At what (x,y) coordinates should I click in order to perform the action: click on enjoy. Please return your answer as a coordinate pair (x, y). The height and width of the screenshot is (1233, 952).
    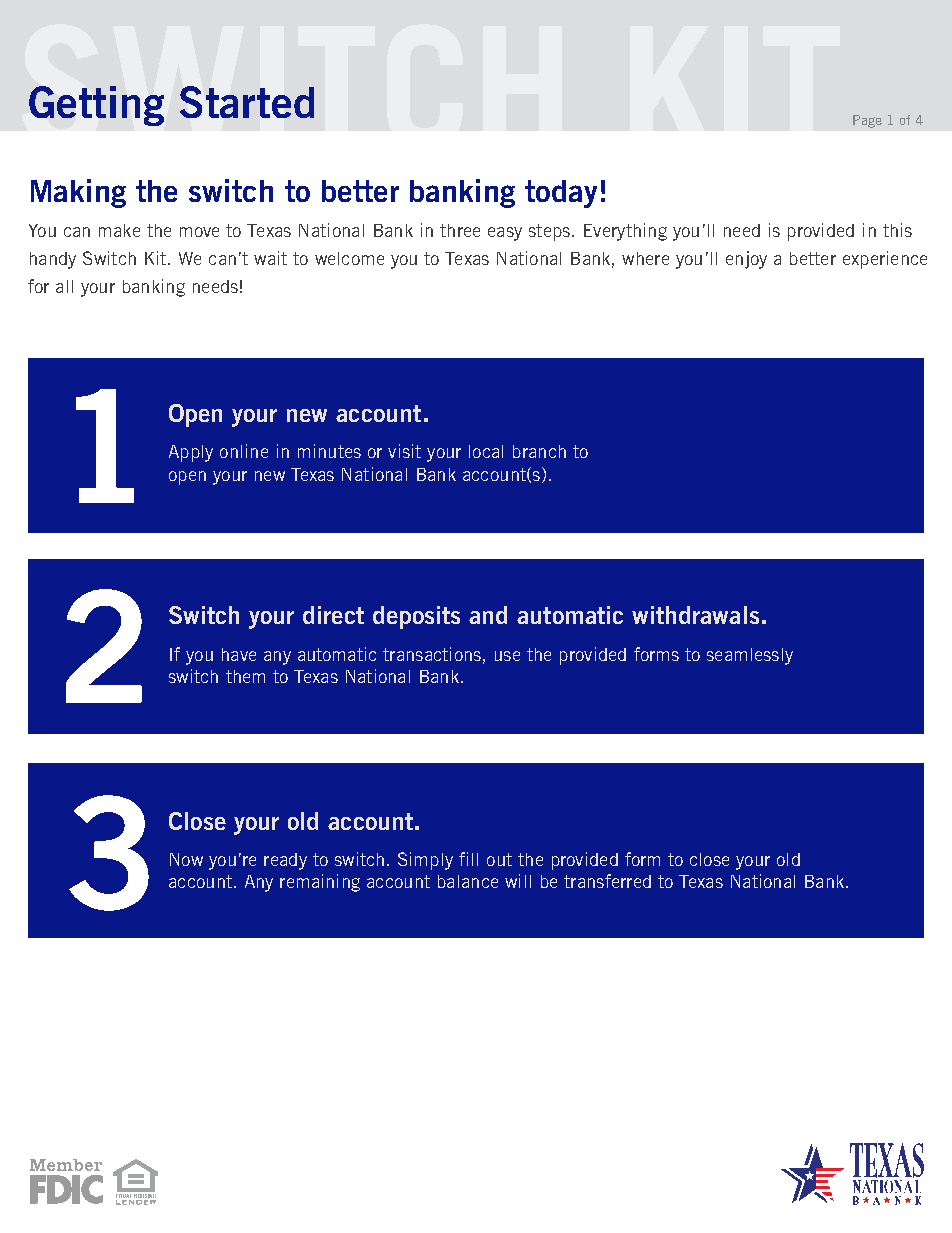
    Looking at the image, I should click on (746, 260).
